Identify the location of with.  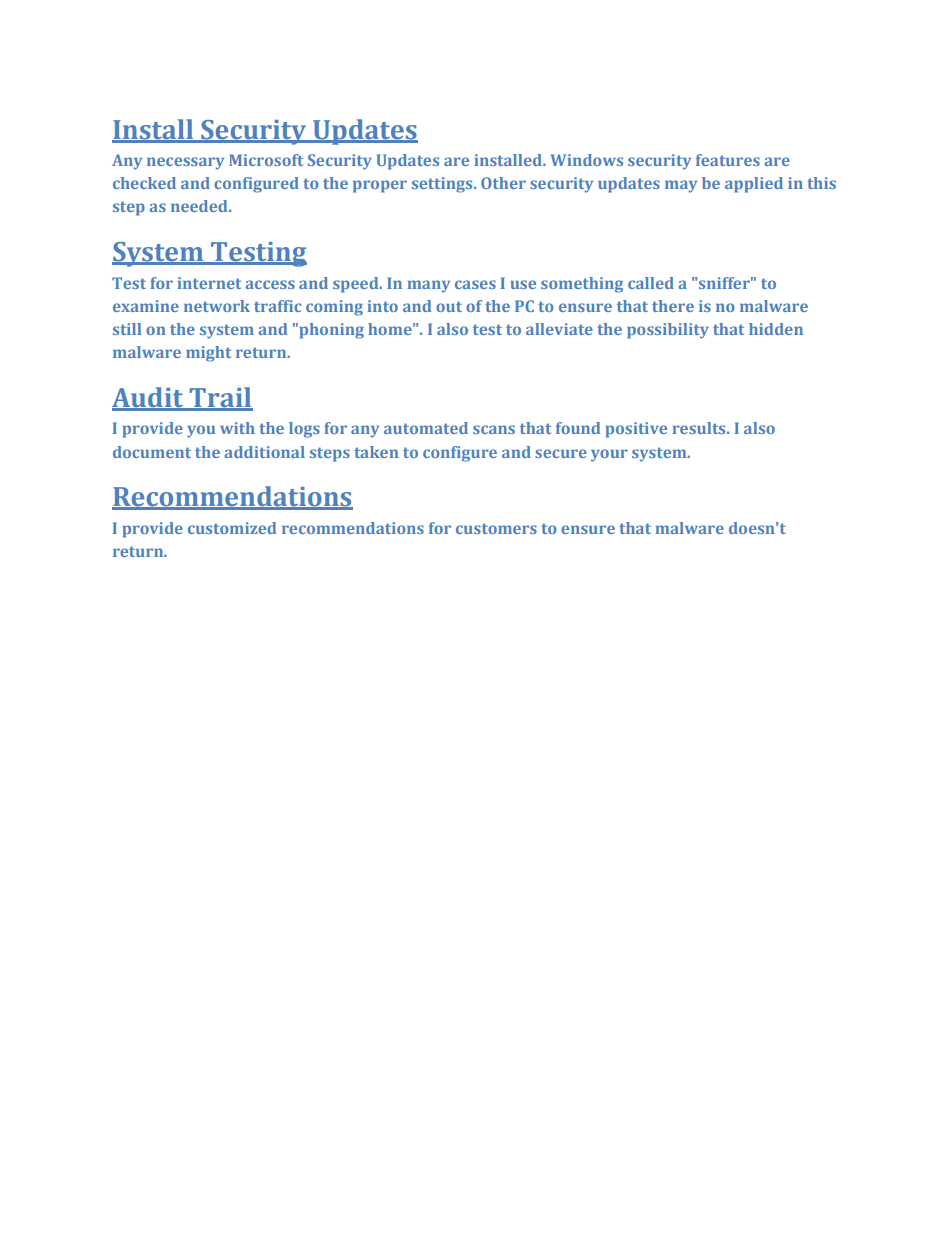
(237, 428).
